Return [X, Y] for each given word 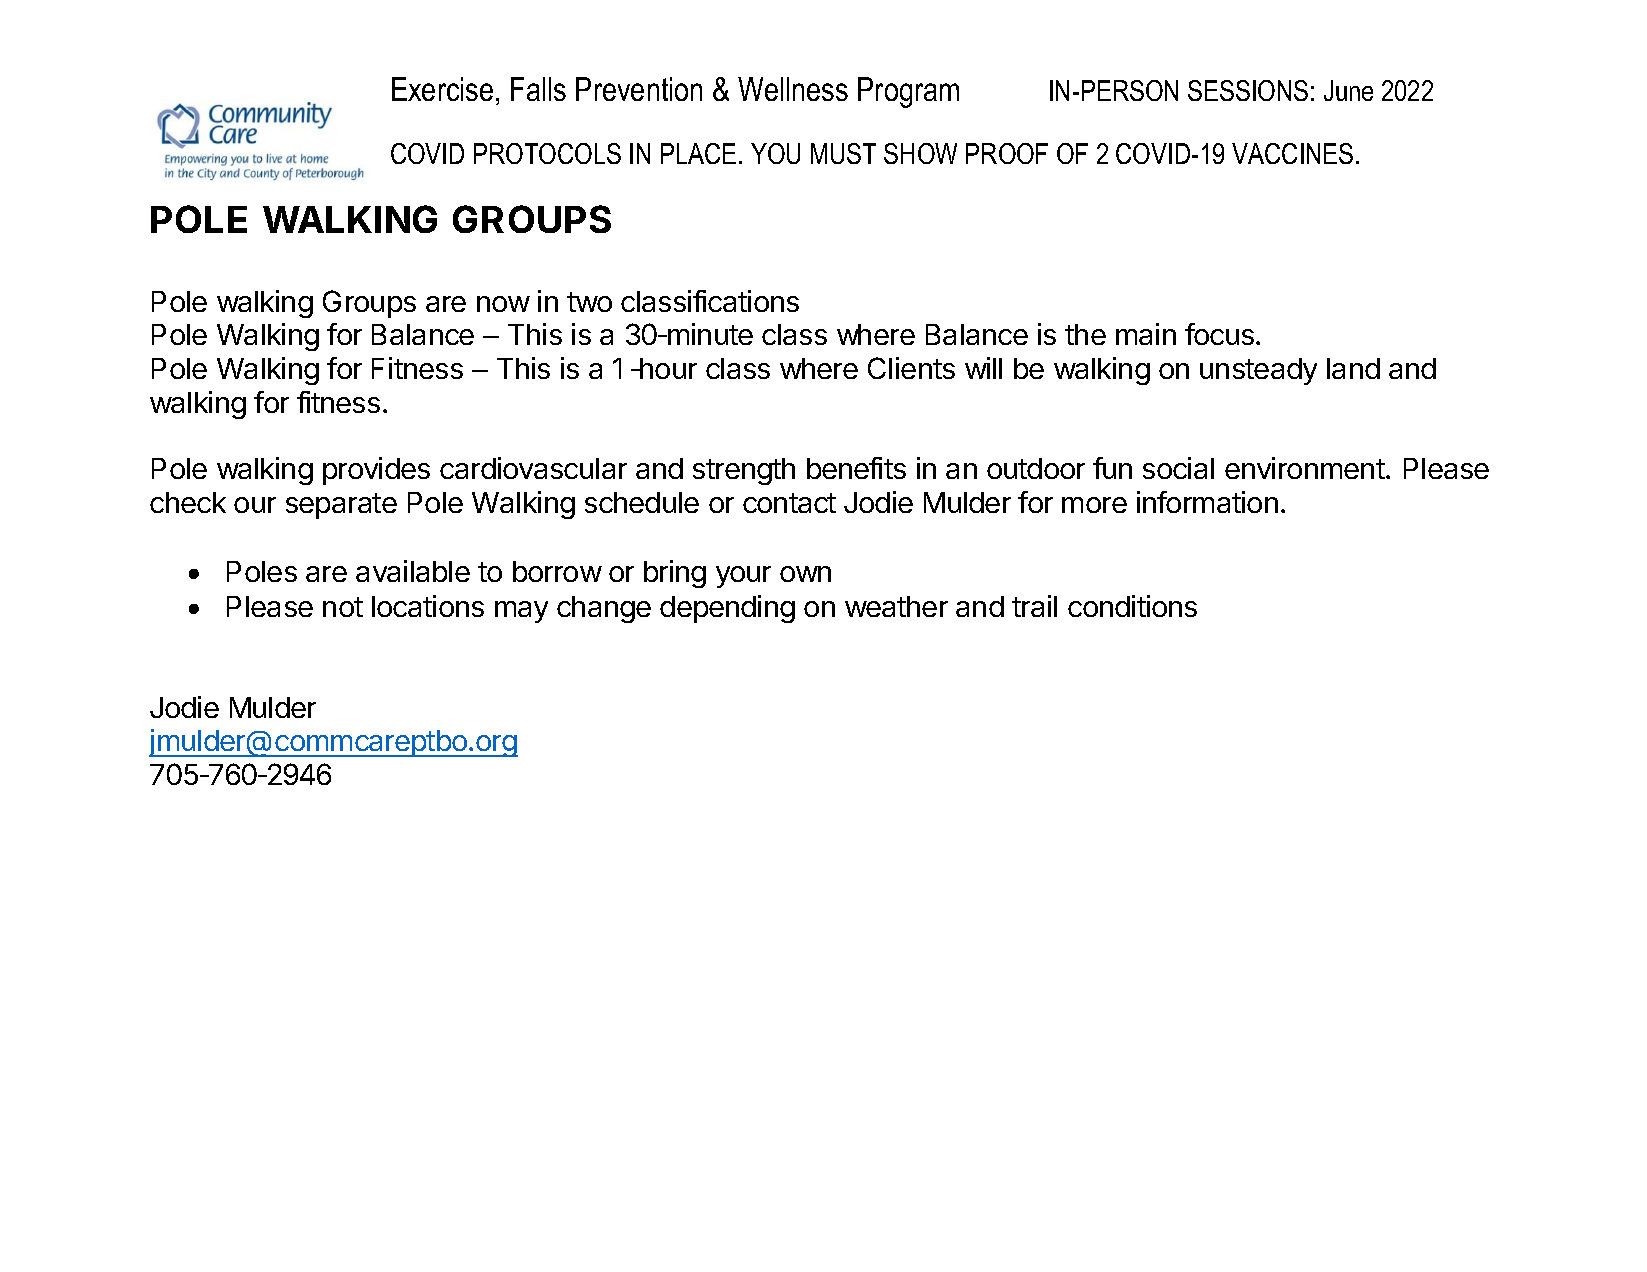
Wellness [793, 89]
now [503, 304]
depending [727, 609]
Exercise [442, 89]
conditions [1132, 606]
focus [1221, 334]
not [343, 607]
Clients [911, 368]
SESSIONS [1248, 90]
